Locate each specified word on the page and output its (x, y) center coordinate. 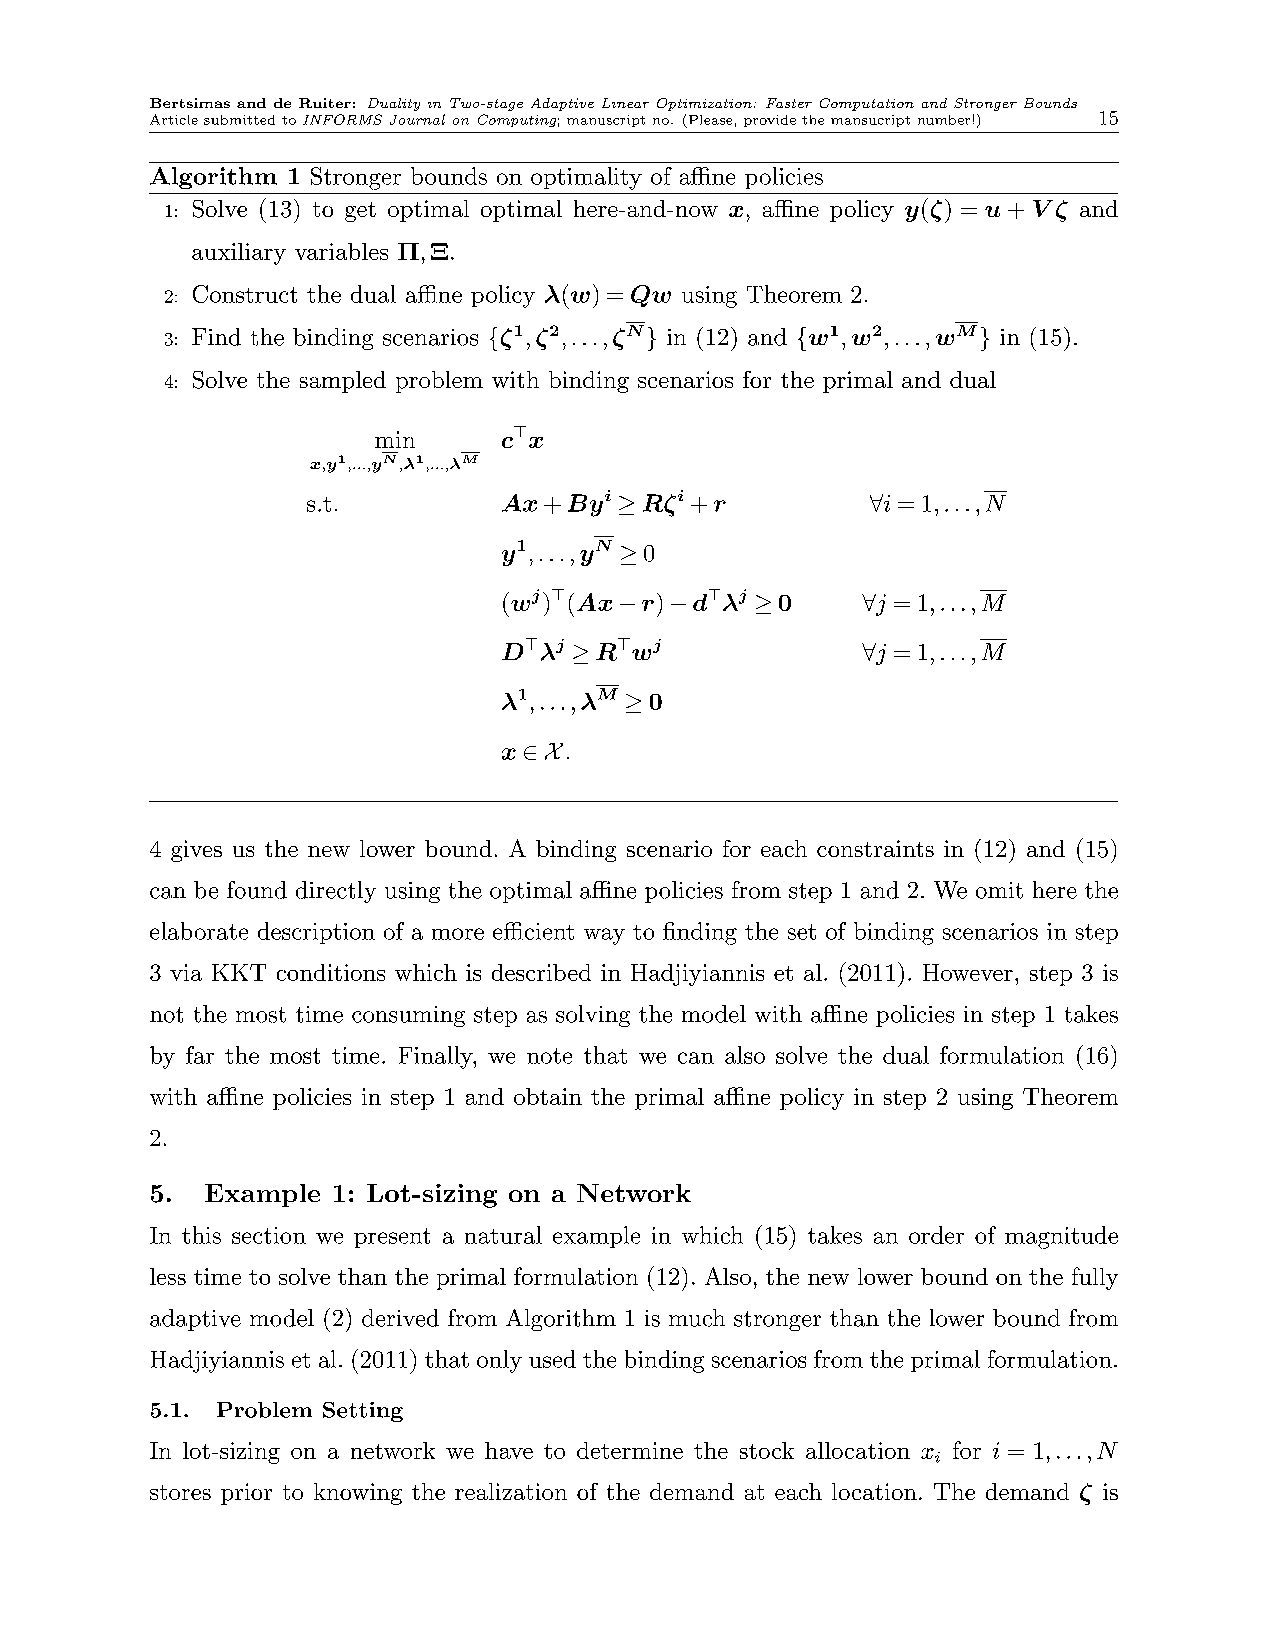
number (944, 120)
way (604, 936)
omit (999, 890)
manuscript (606, 121)
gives (196, 851)
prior (246, 1494)
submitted (239, 120)
